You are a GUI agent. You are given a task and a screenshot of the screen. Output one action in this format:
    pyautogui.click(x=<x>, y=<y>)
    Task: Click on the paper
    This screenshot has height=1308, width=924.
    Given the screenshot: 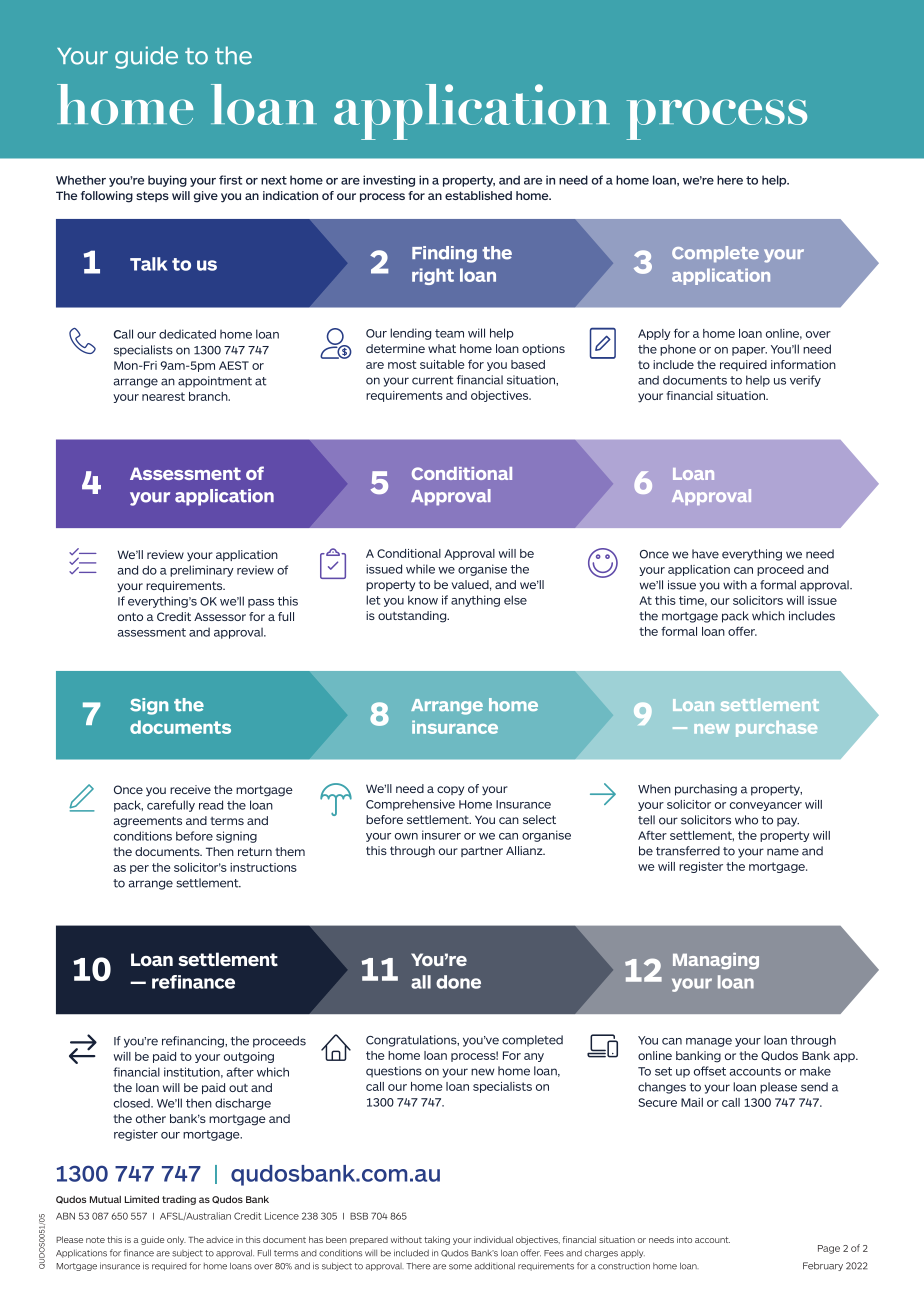 What is the action you would take?
    pyautogui.click(x=749, y=351)
